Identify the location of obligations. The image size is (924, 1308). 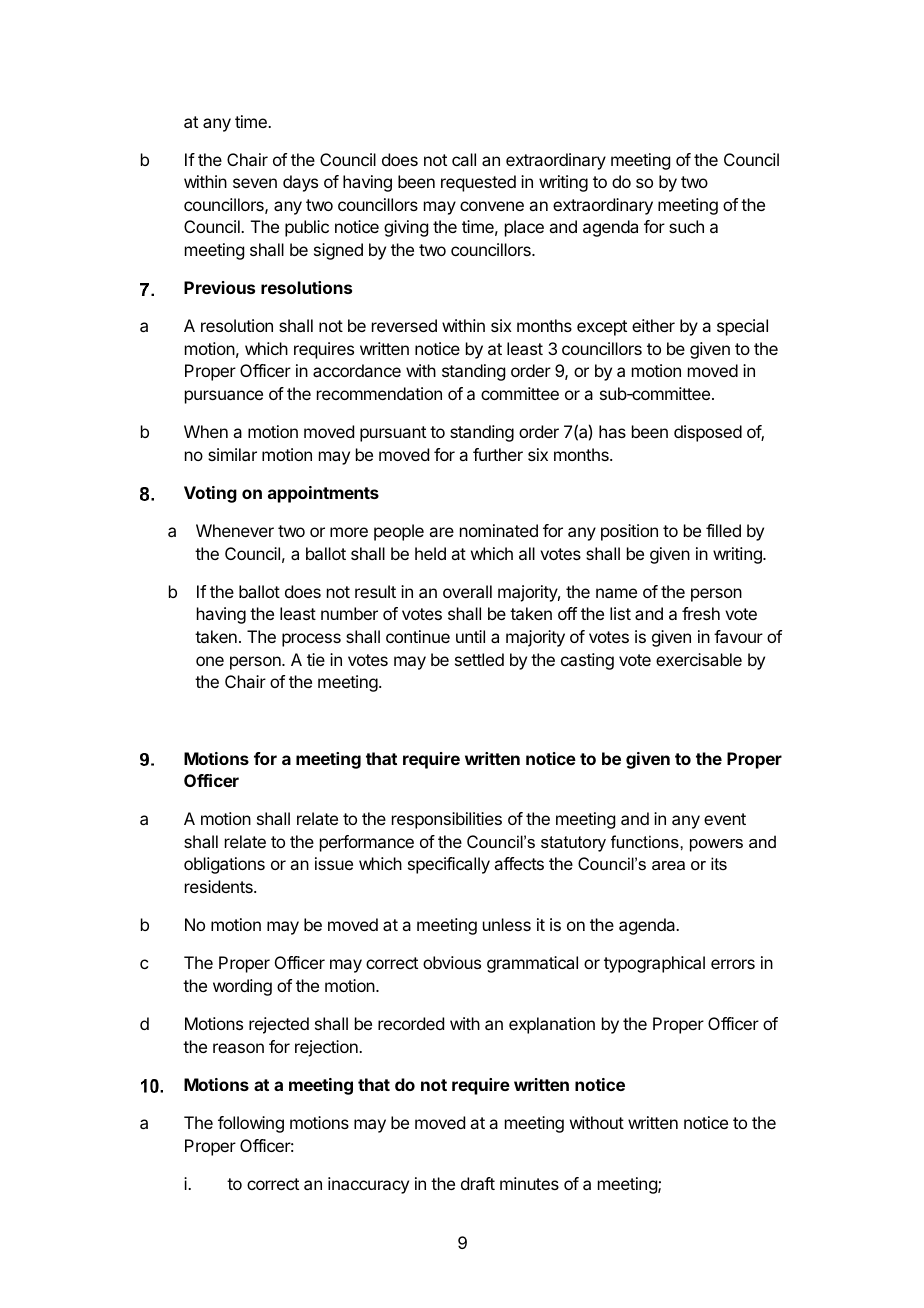
(224, 865).
